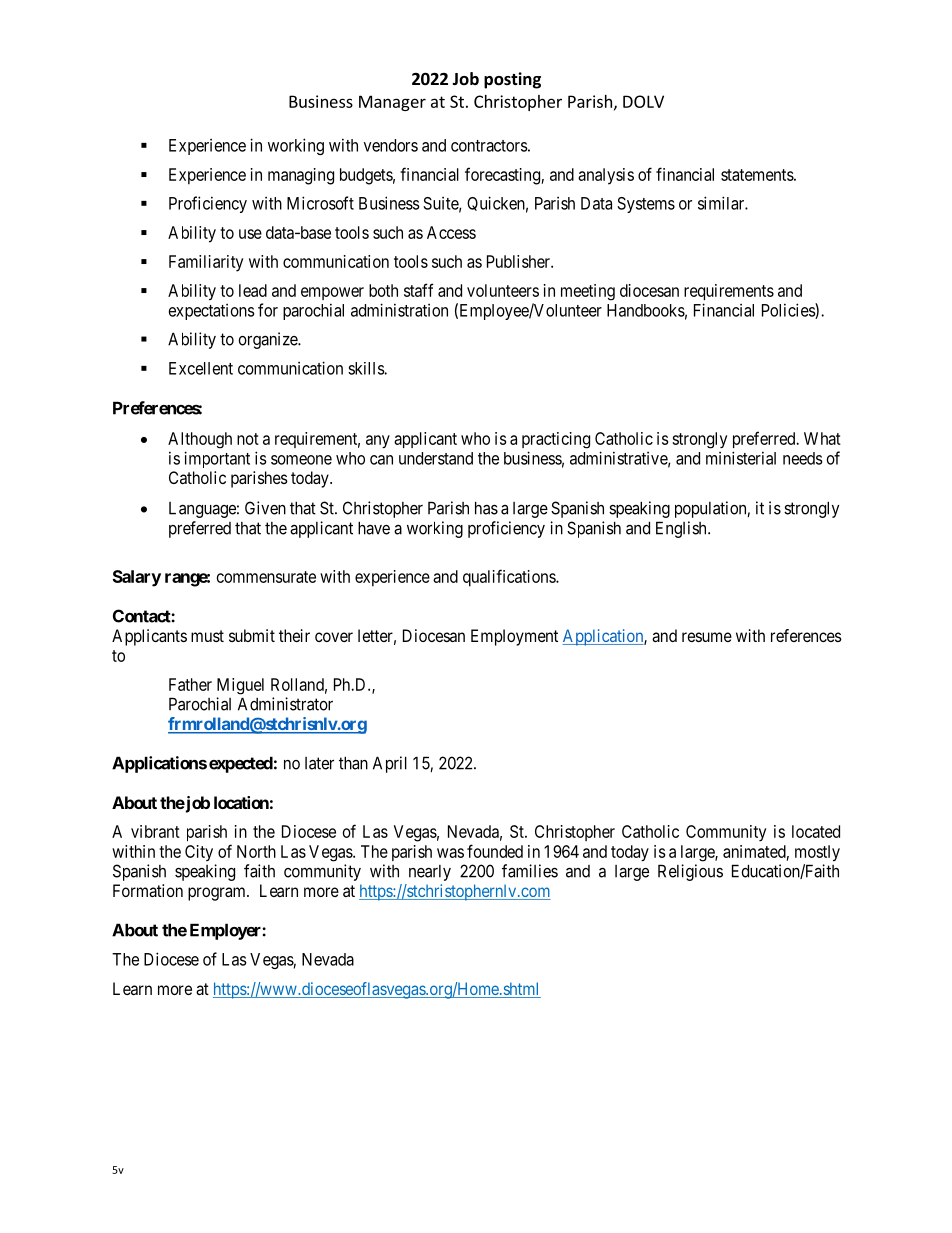  I want to click on posting, so click(512, 80).
